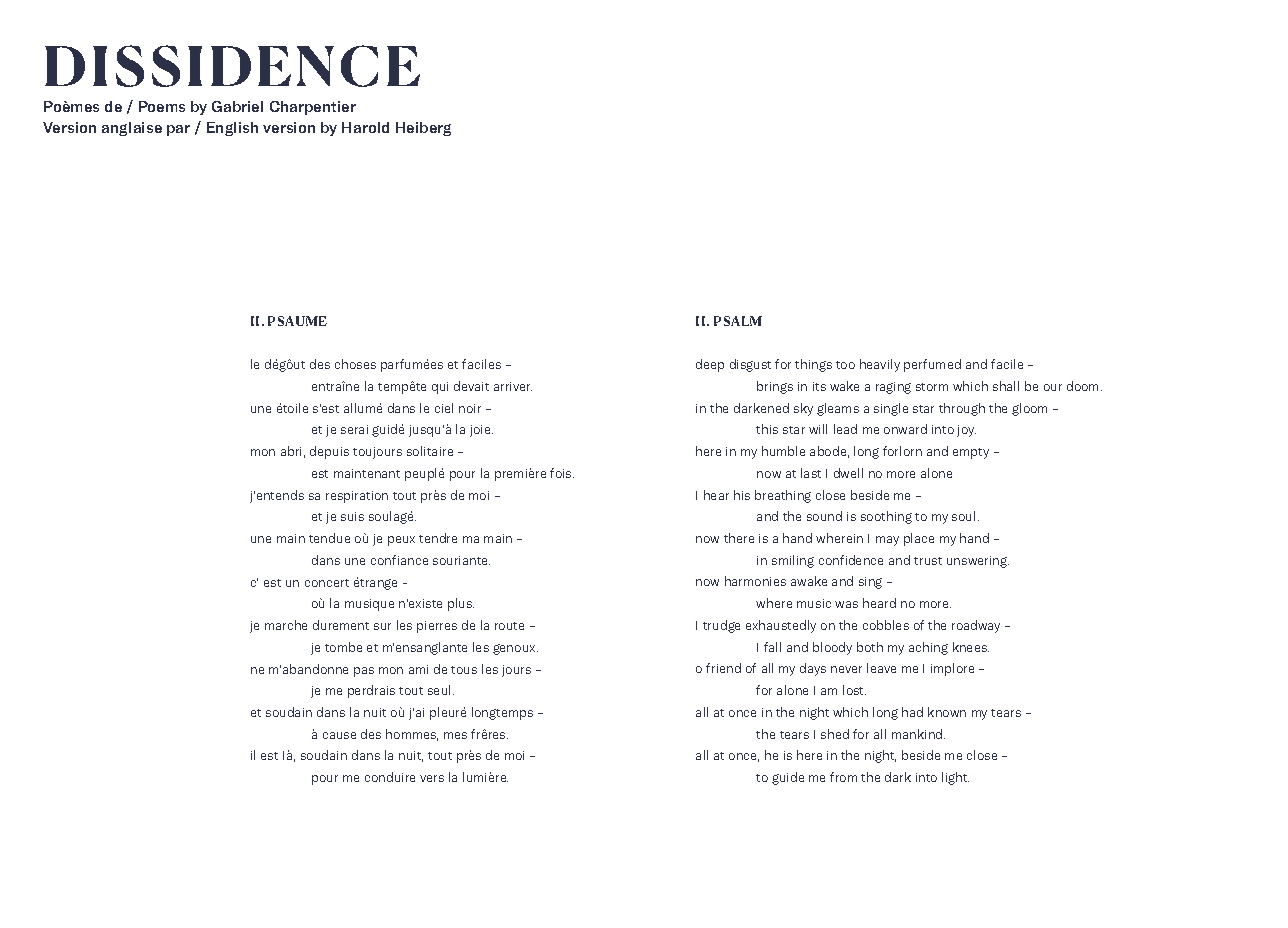 The width and height of the screenshot is (1288, 928). Describe the element at coordinates (352, 516) in the screenshot. I see `suis` at that location.
